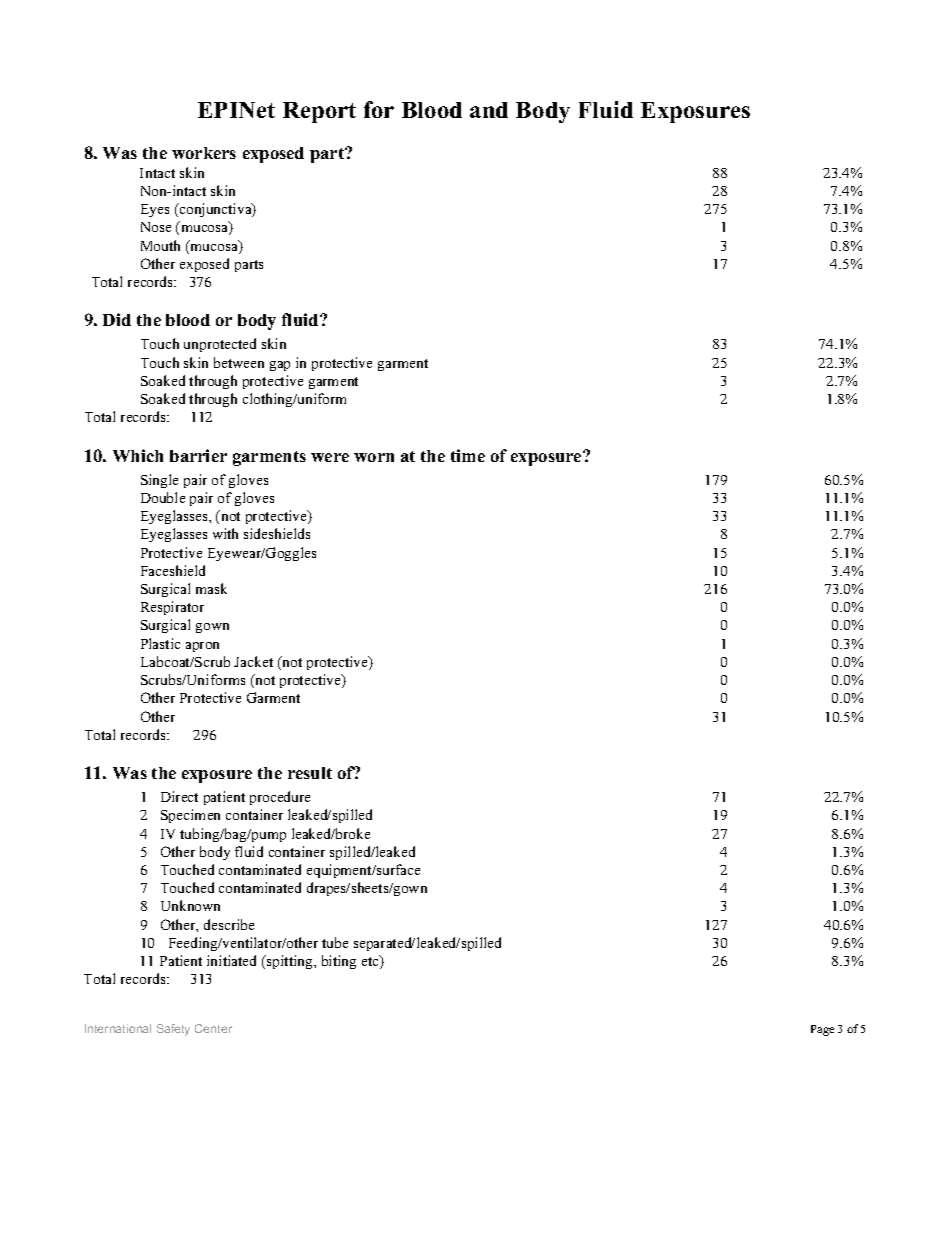  What do you see at coordinates (213, 1028) in the screenshot?
I see `Center` at bounding box center [213, 1028].
